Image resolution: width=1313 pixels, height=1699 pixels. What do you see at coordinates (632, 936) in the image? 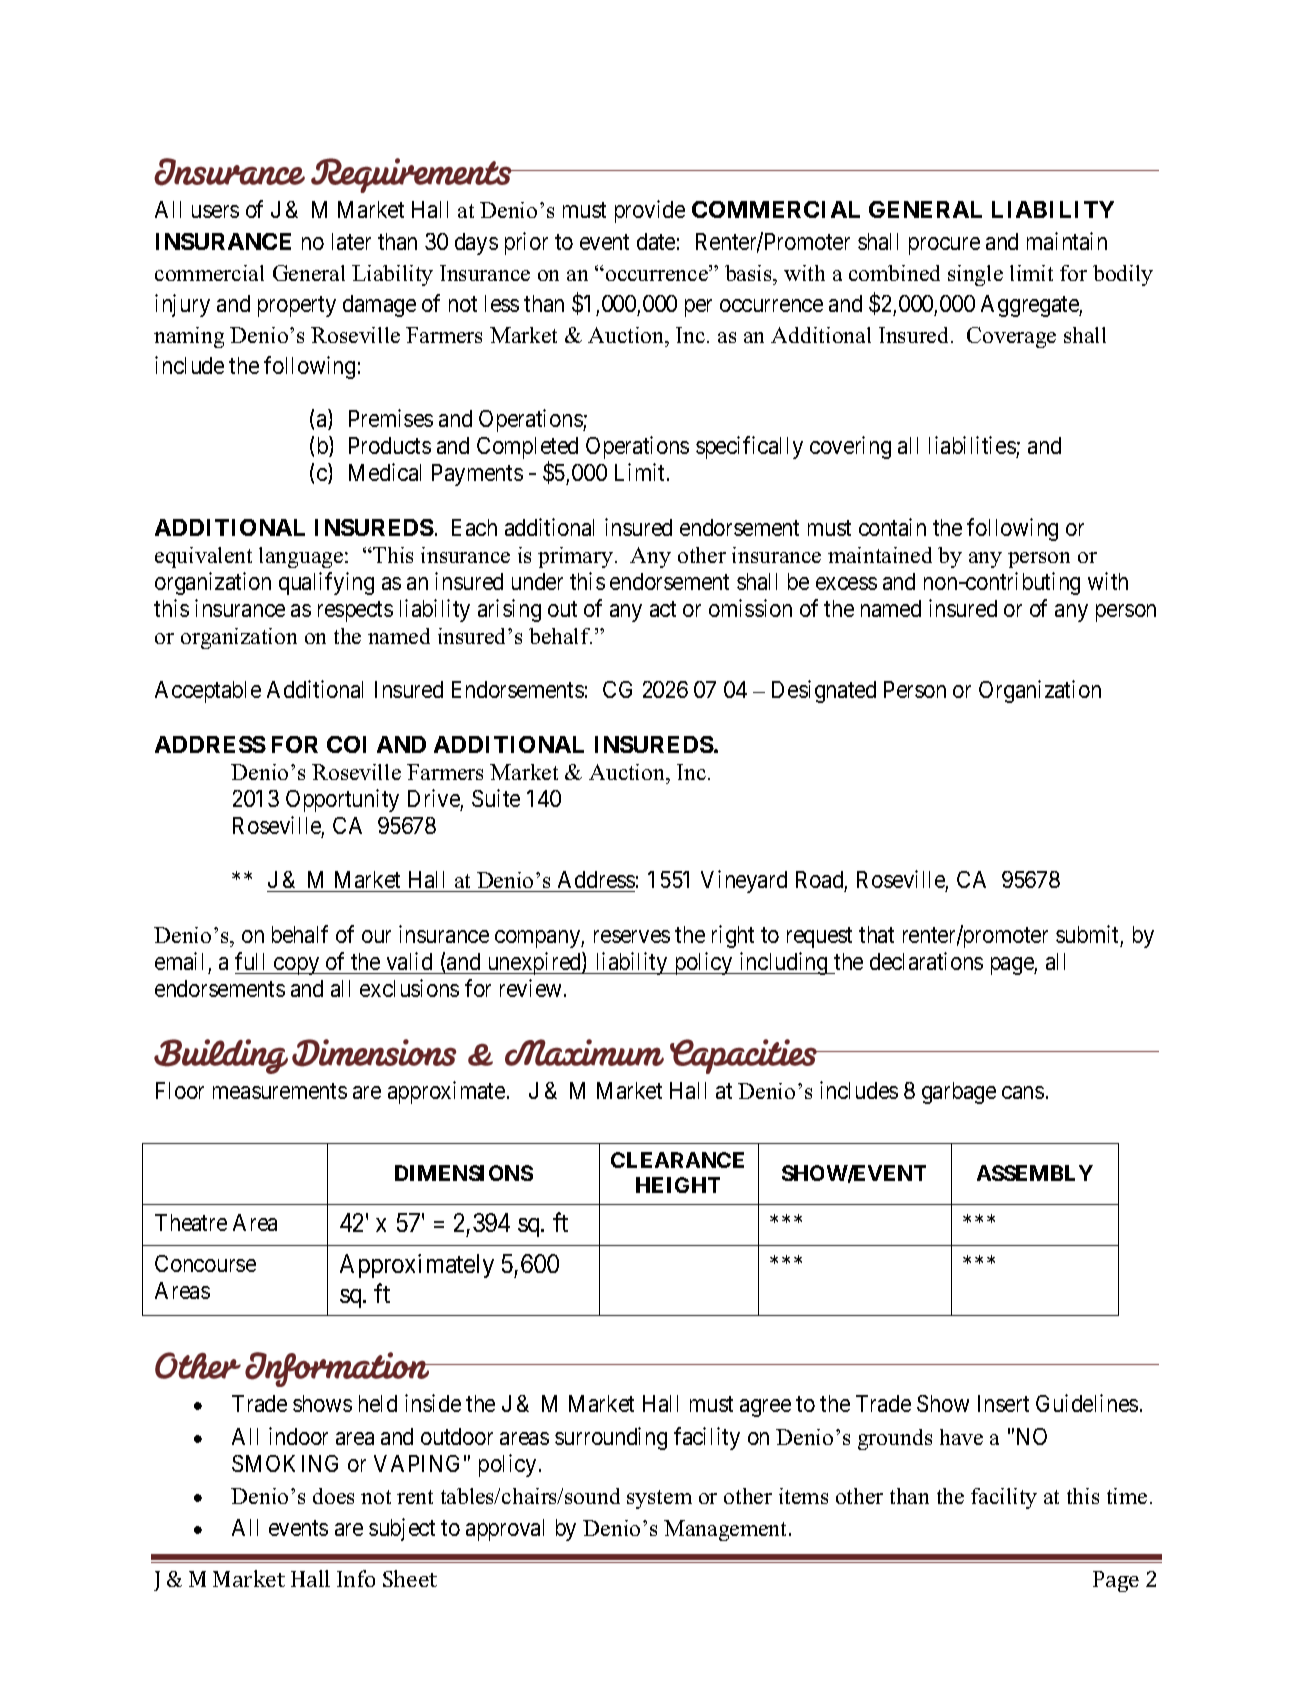
I see `reserves` at bounding box center [632, 936].
